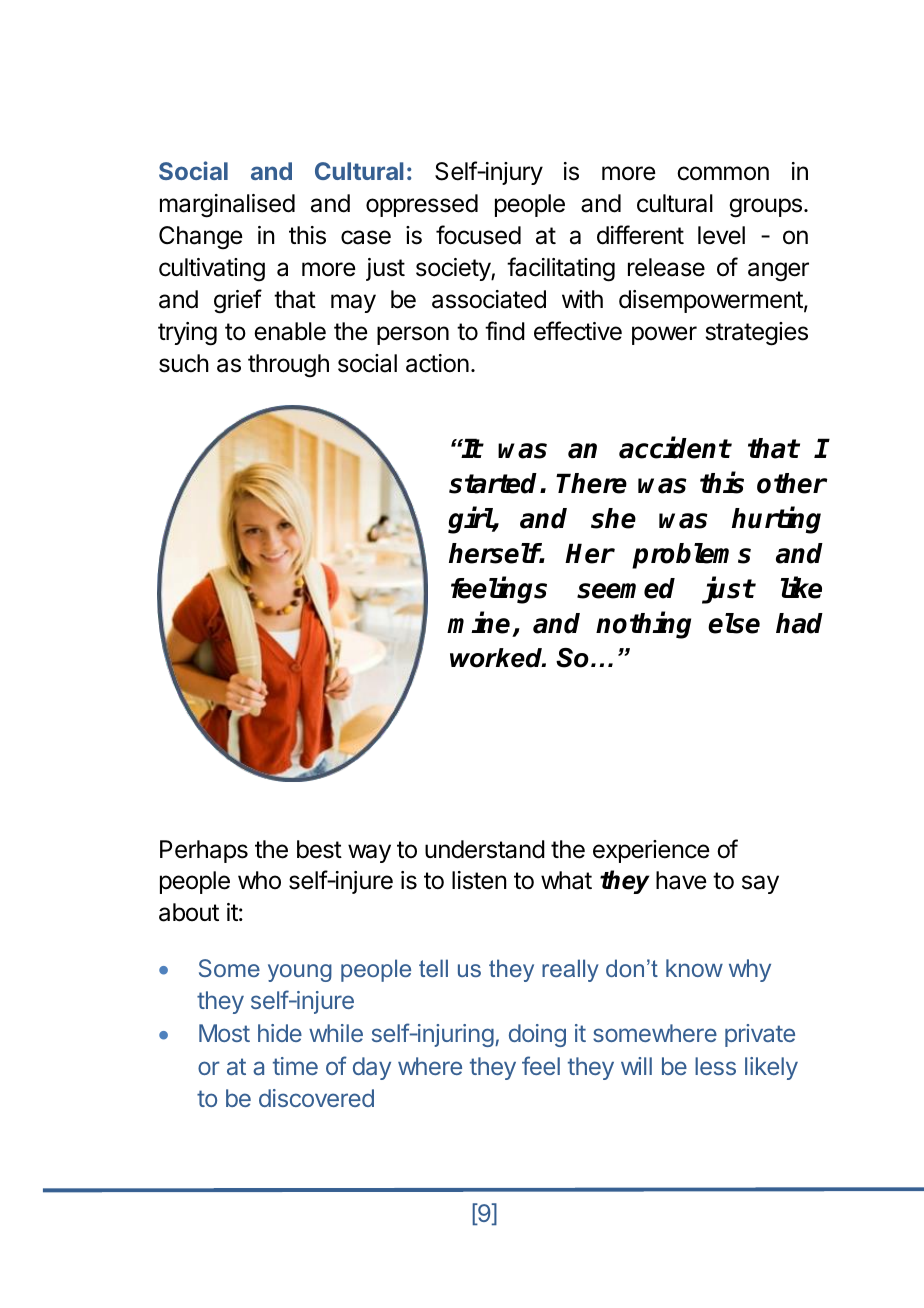 This screenshot has width=924, height=1308. What do you see at coordinates (295, 1066) in the screenshot?
I see `time` at bounding box center [295, 1066].
